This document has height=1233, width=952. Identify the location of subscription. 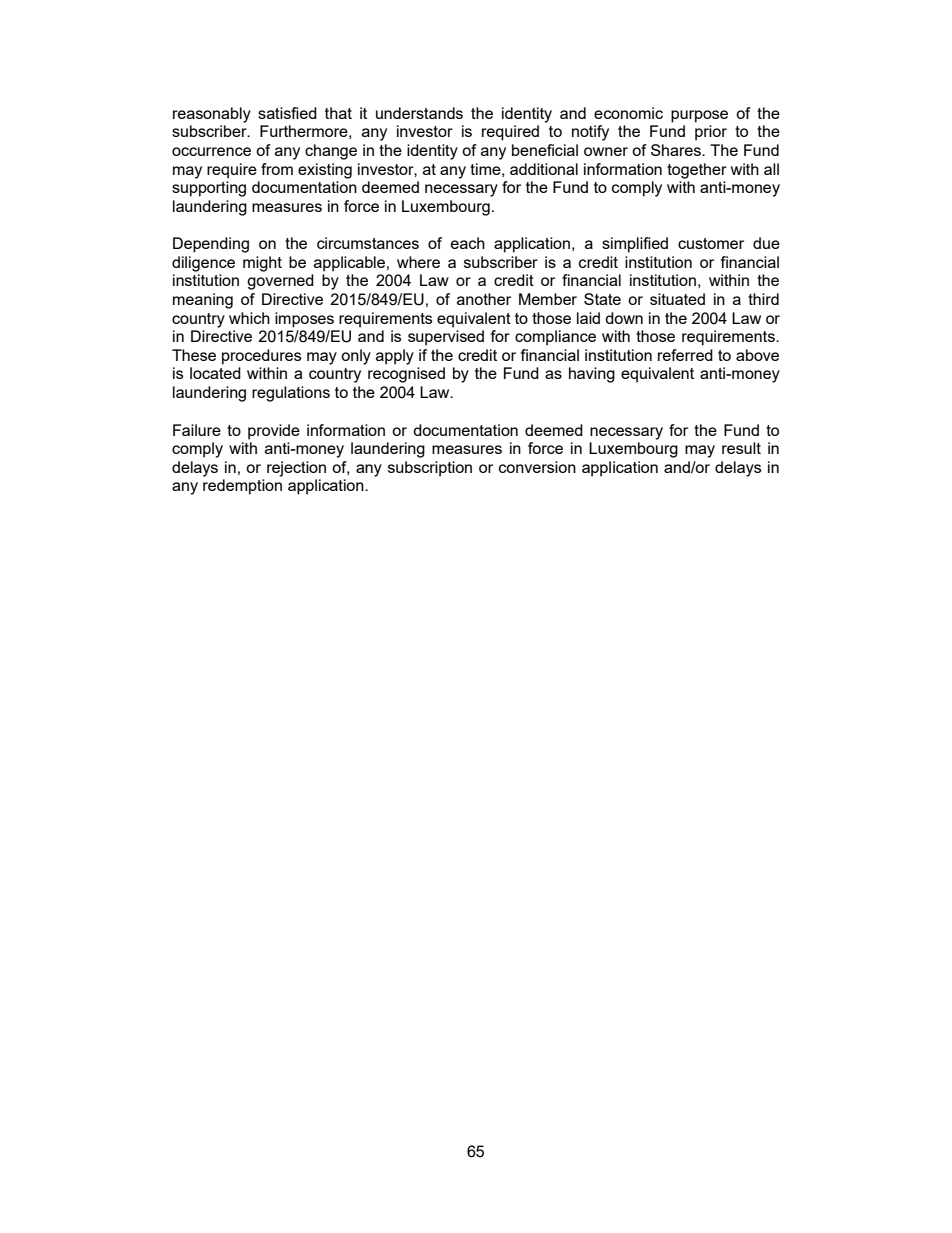
(430, 469).
